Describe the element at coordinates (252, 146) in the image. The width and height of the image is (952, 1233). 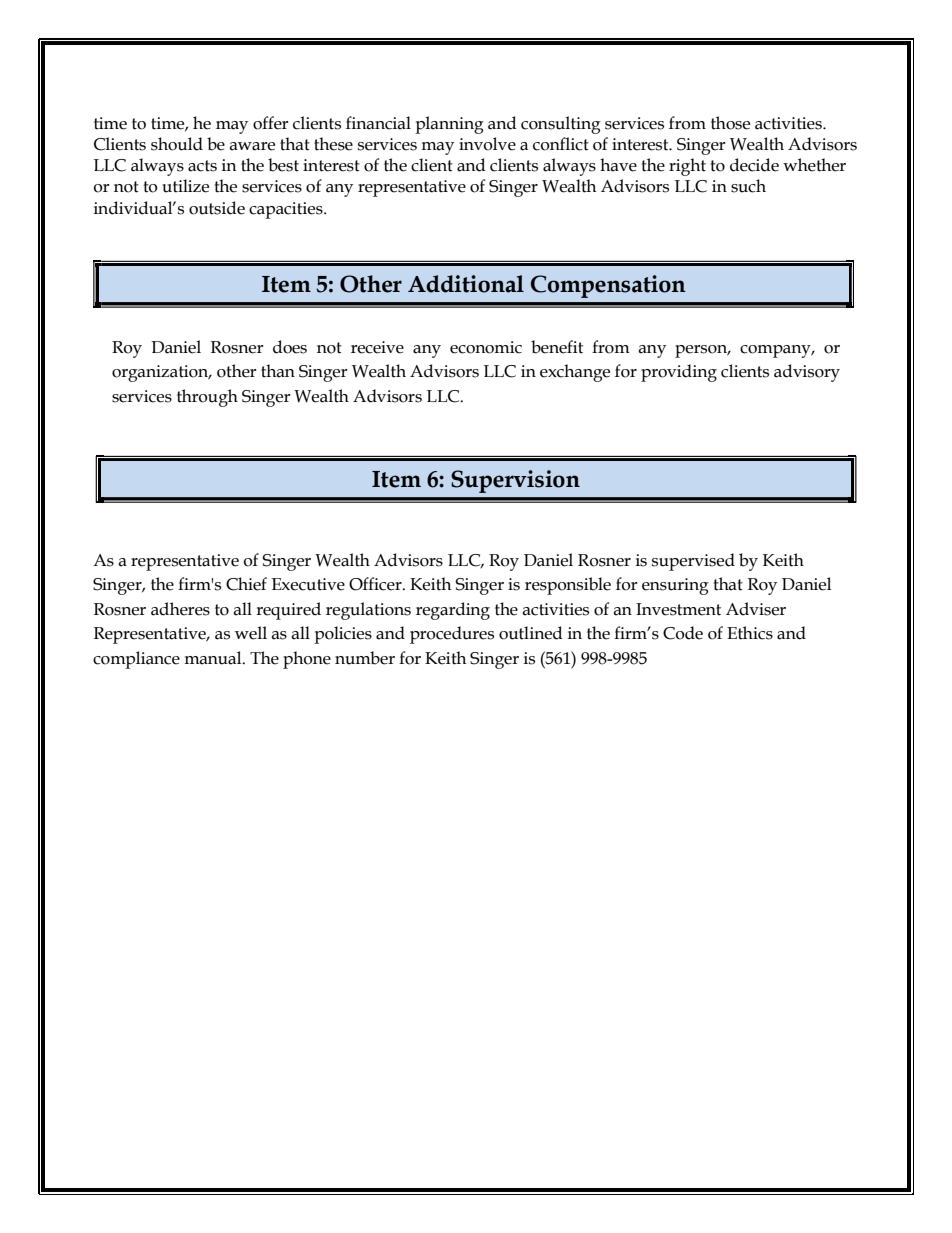
I see `aware` at that location.
